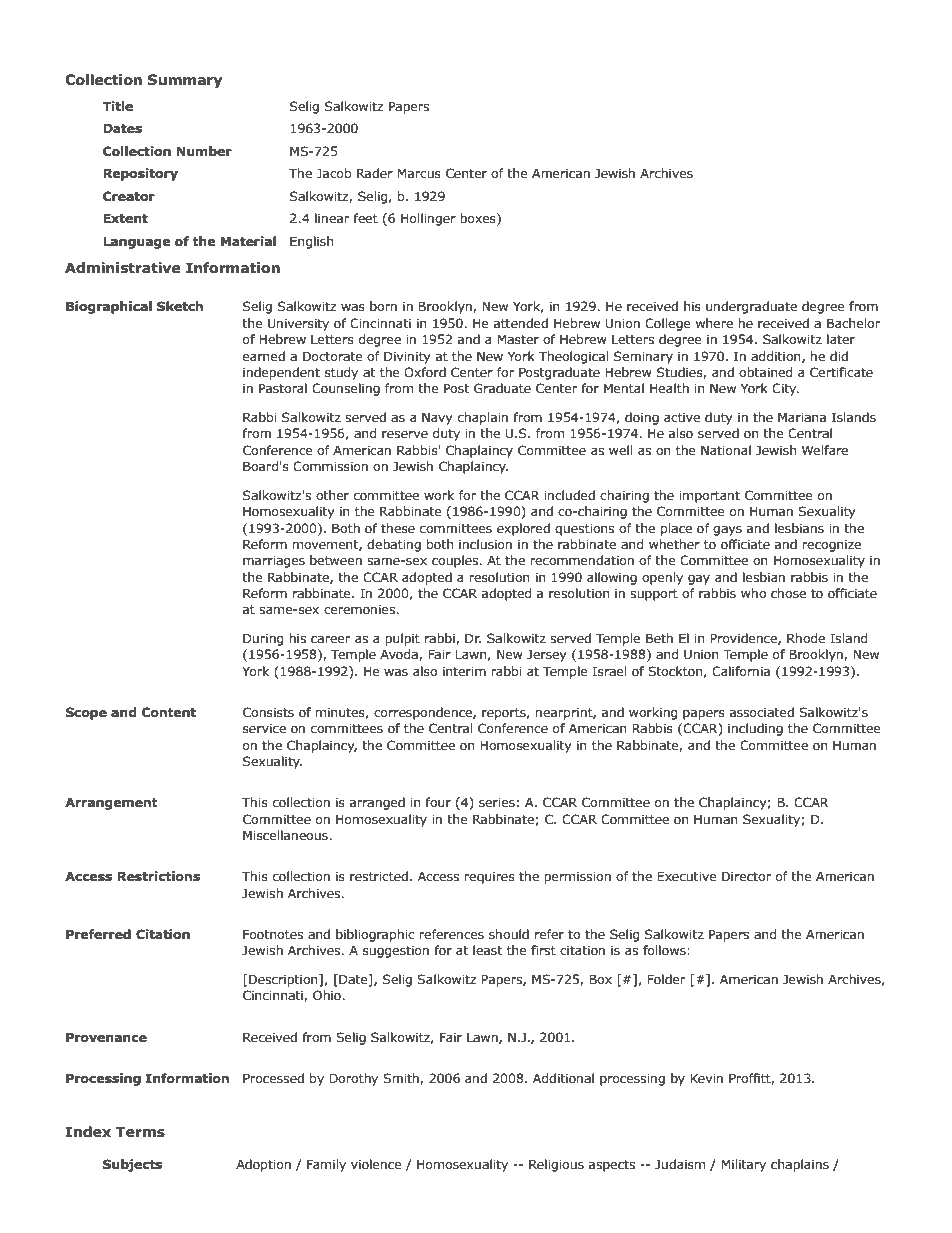  Describe the element at coordinates (464, 672) in the screenshot. I see `interim` at that location.
